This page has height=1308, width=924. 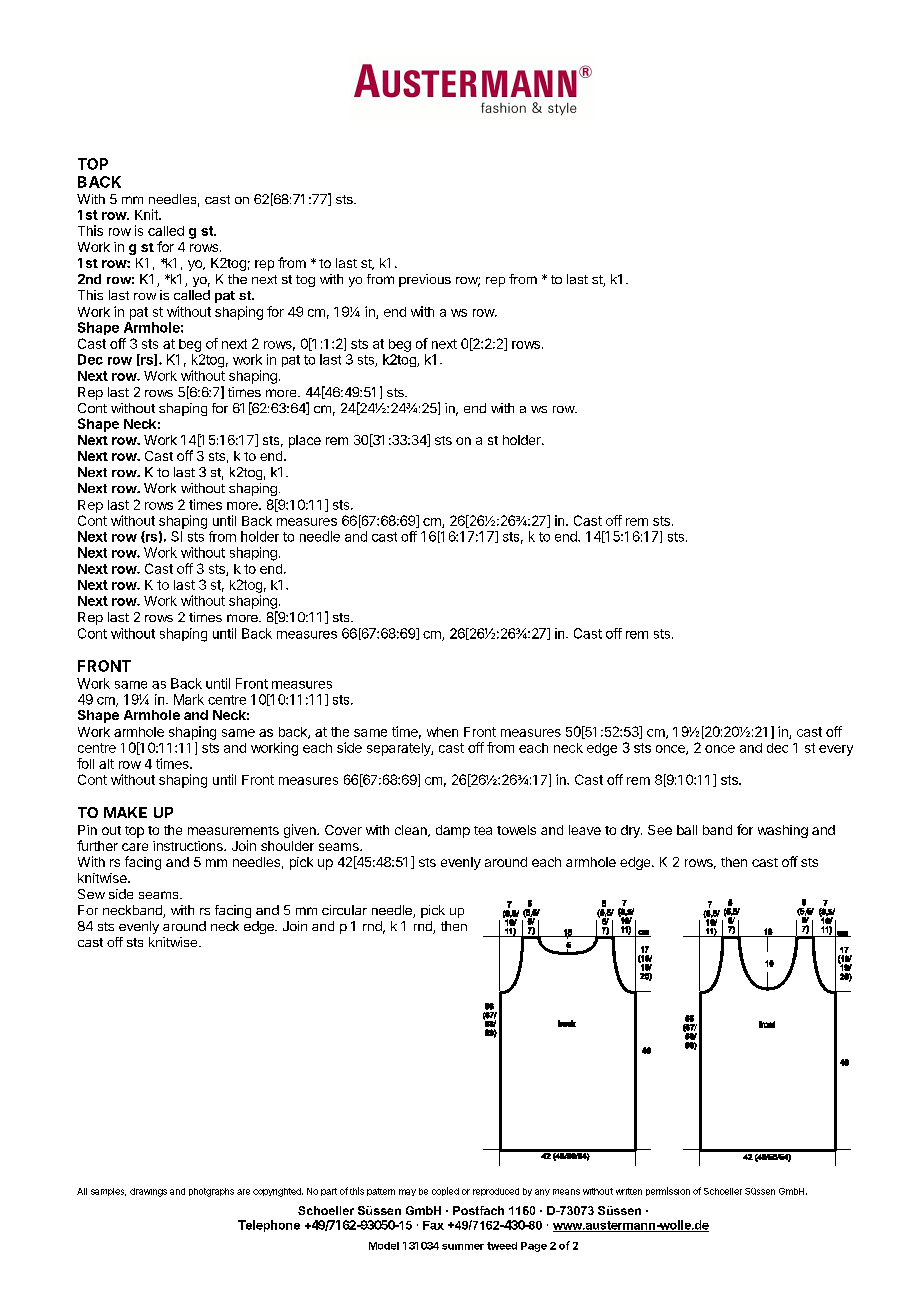 I want to click on washing, so click(x=783, y=831).
